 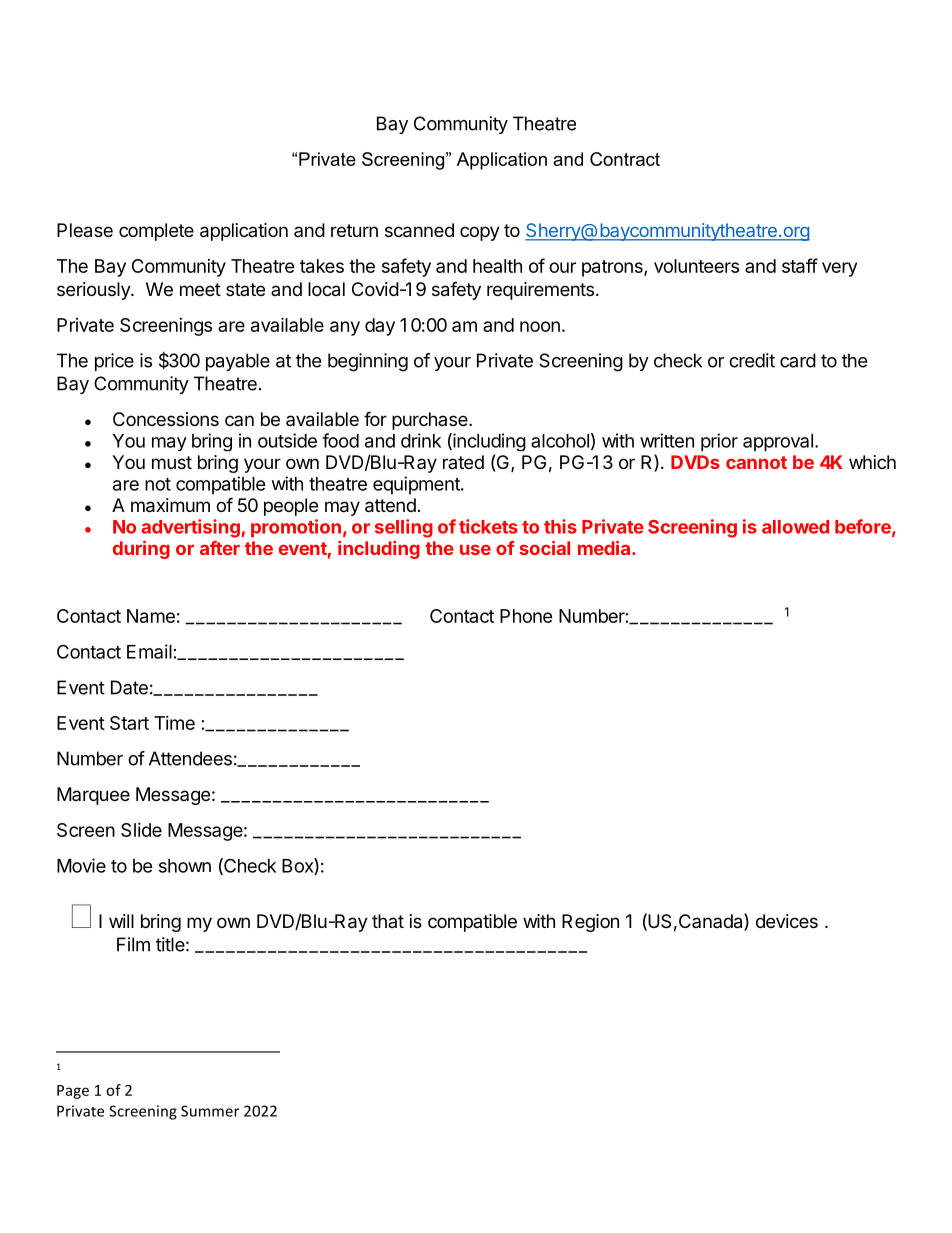 What do you see at coordinates (795, 527) in the screenshot?
I see `allowed` at bounding box center [795, 527].
